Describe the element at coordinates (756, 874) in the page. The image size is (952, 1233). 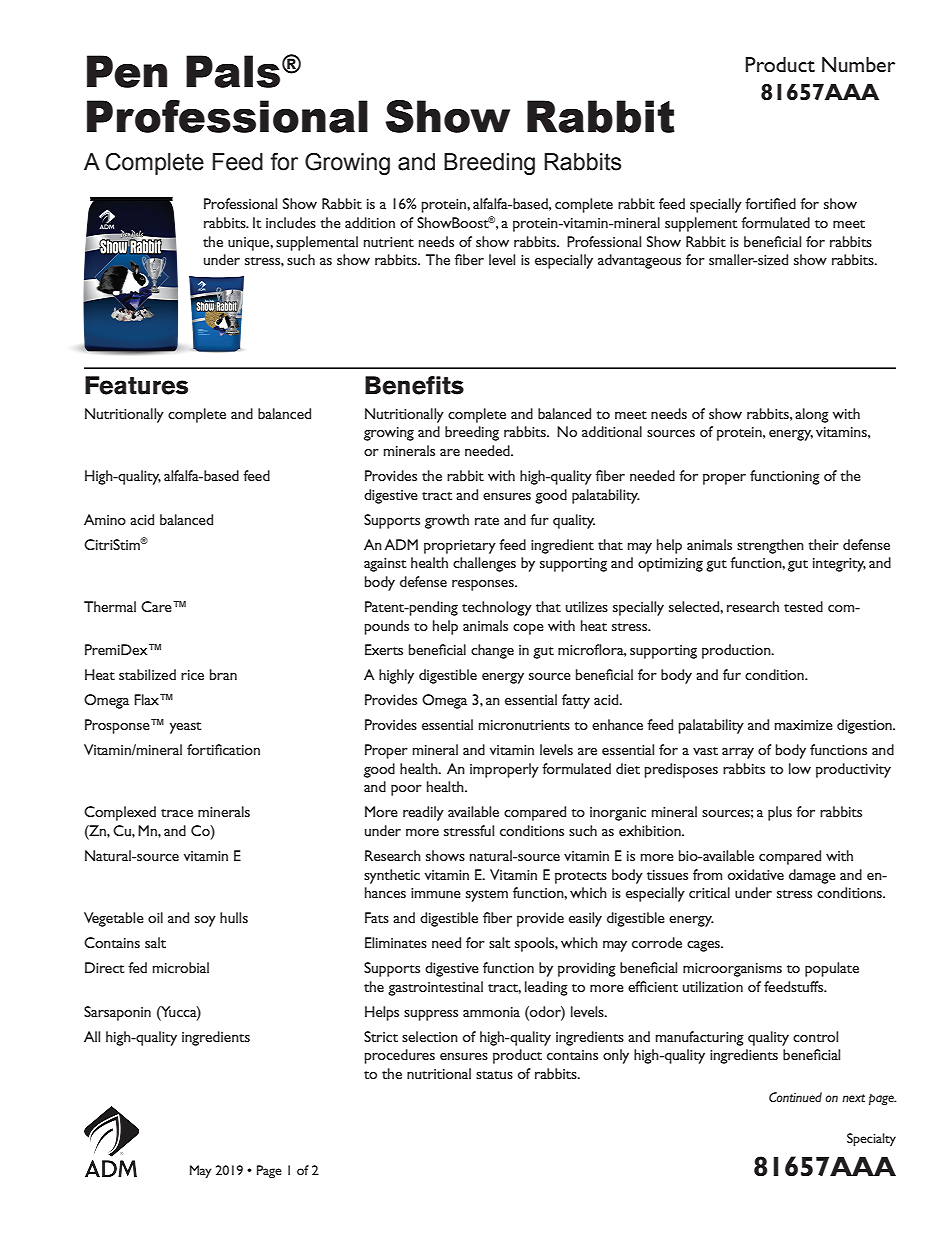
I see `oxidative` at that location.
